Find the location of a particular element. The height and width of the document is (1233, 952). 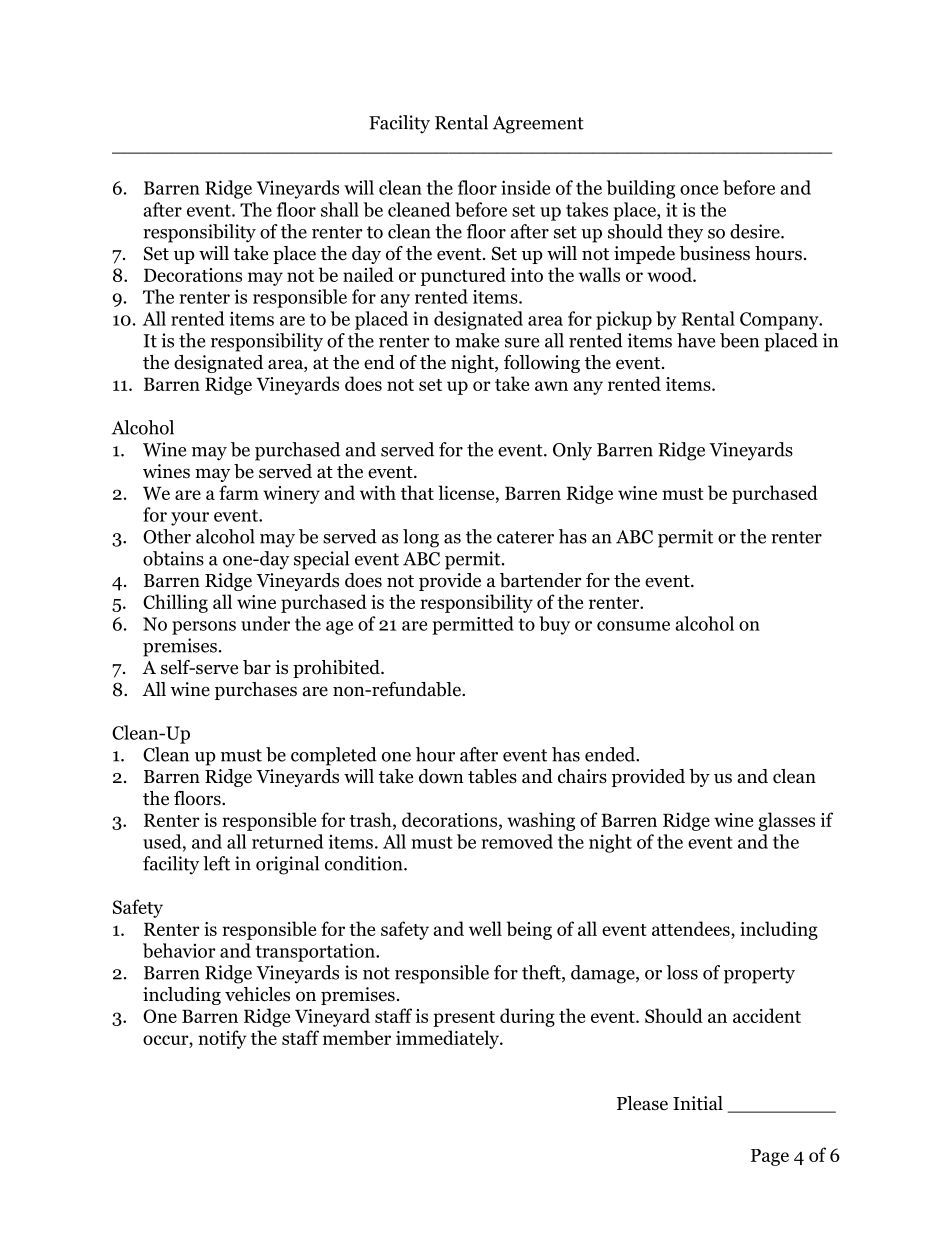

returned is located at coordinates (287, 841).
